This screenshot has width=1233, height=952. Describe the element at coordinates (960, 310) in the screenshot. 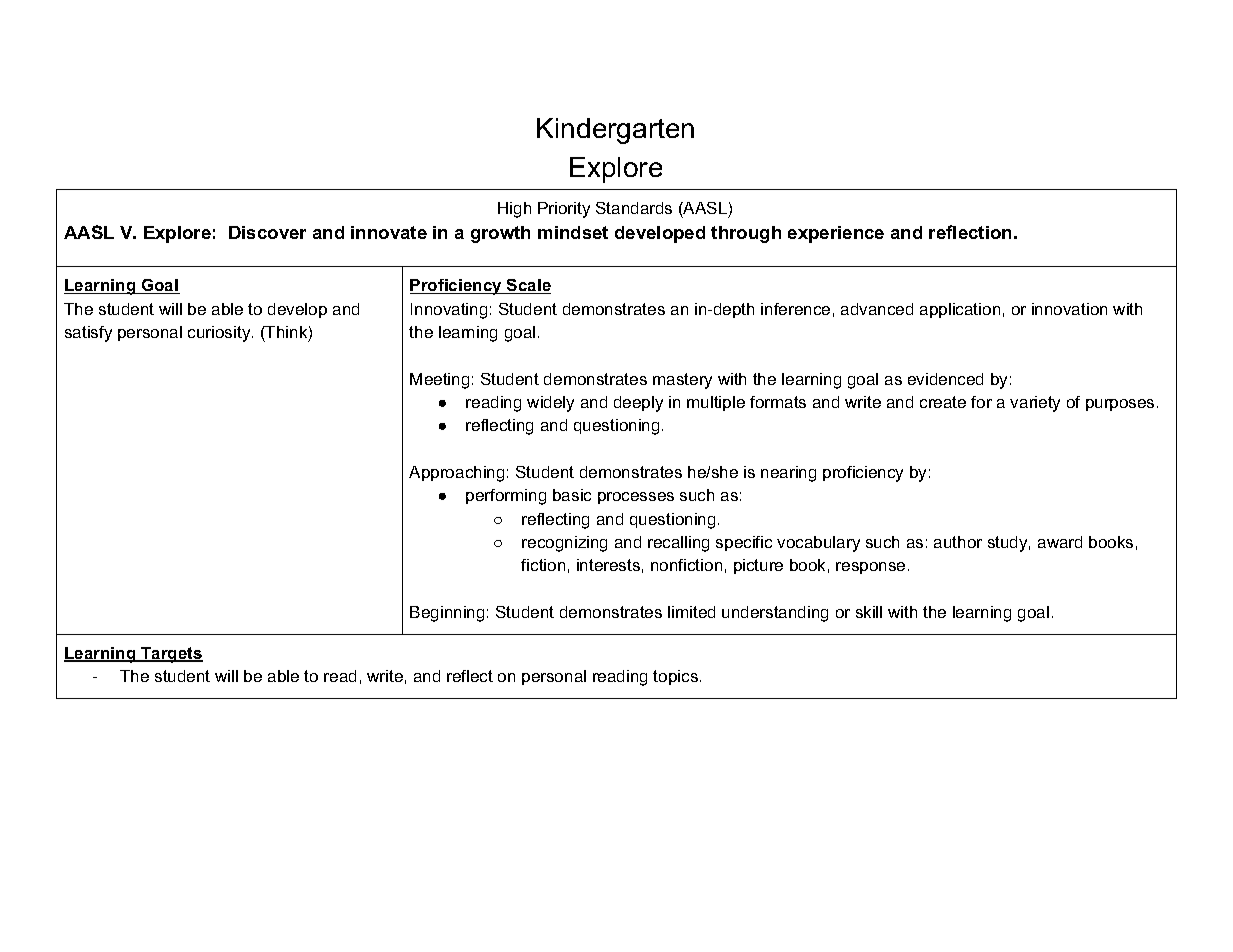

I see `application` at that location.
